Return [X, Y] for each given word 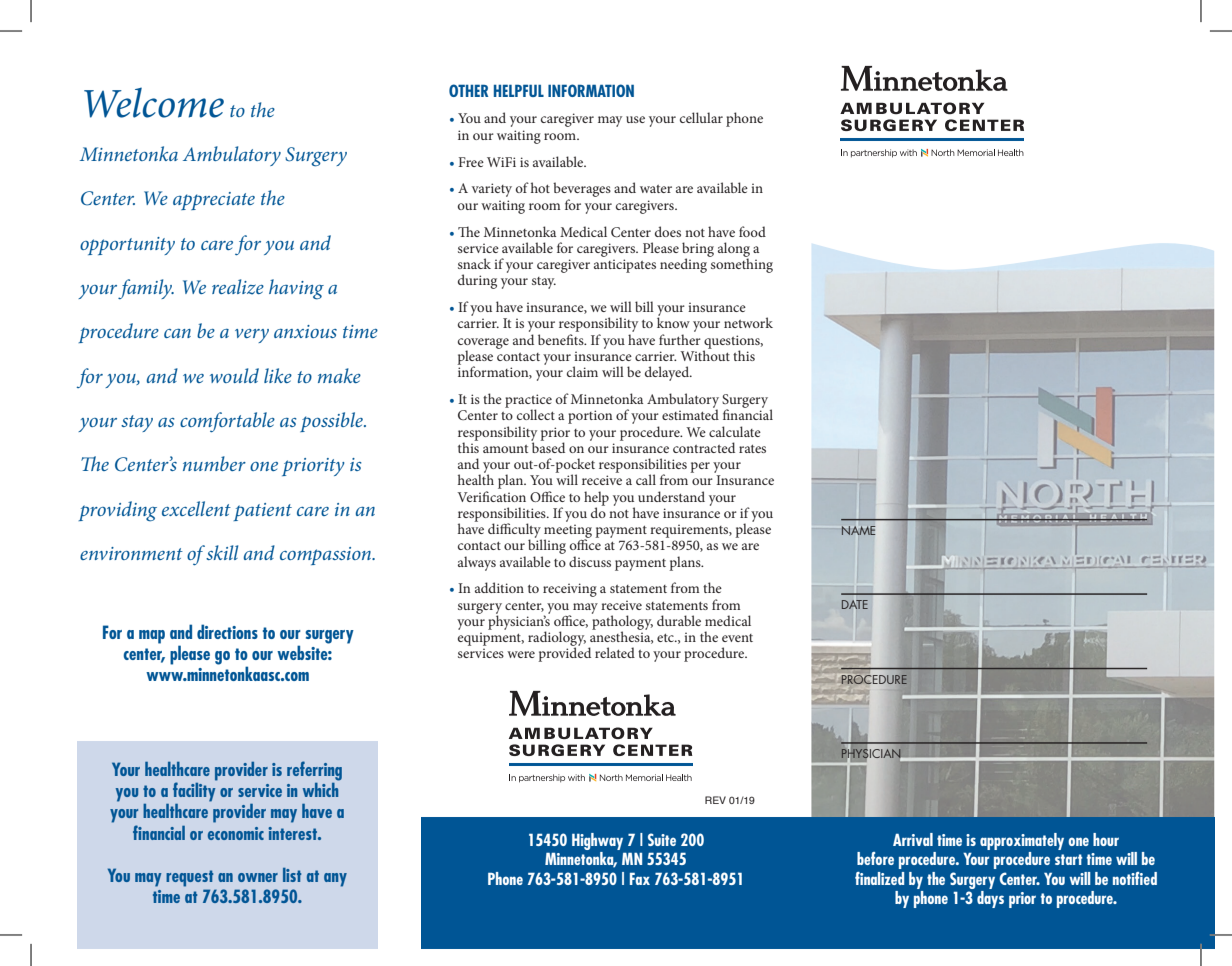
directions [227, 631]
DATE [855, 604]
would [234, 375]
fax [640, 878]
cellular [701, 117]
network [748, 322]
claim [582, 371]
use [635, 119]
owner [258, 877]
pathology [622, 622]
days [990, 899]
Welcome [154, 103]
